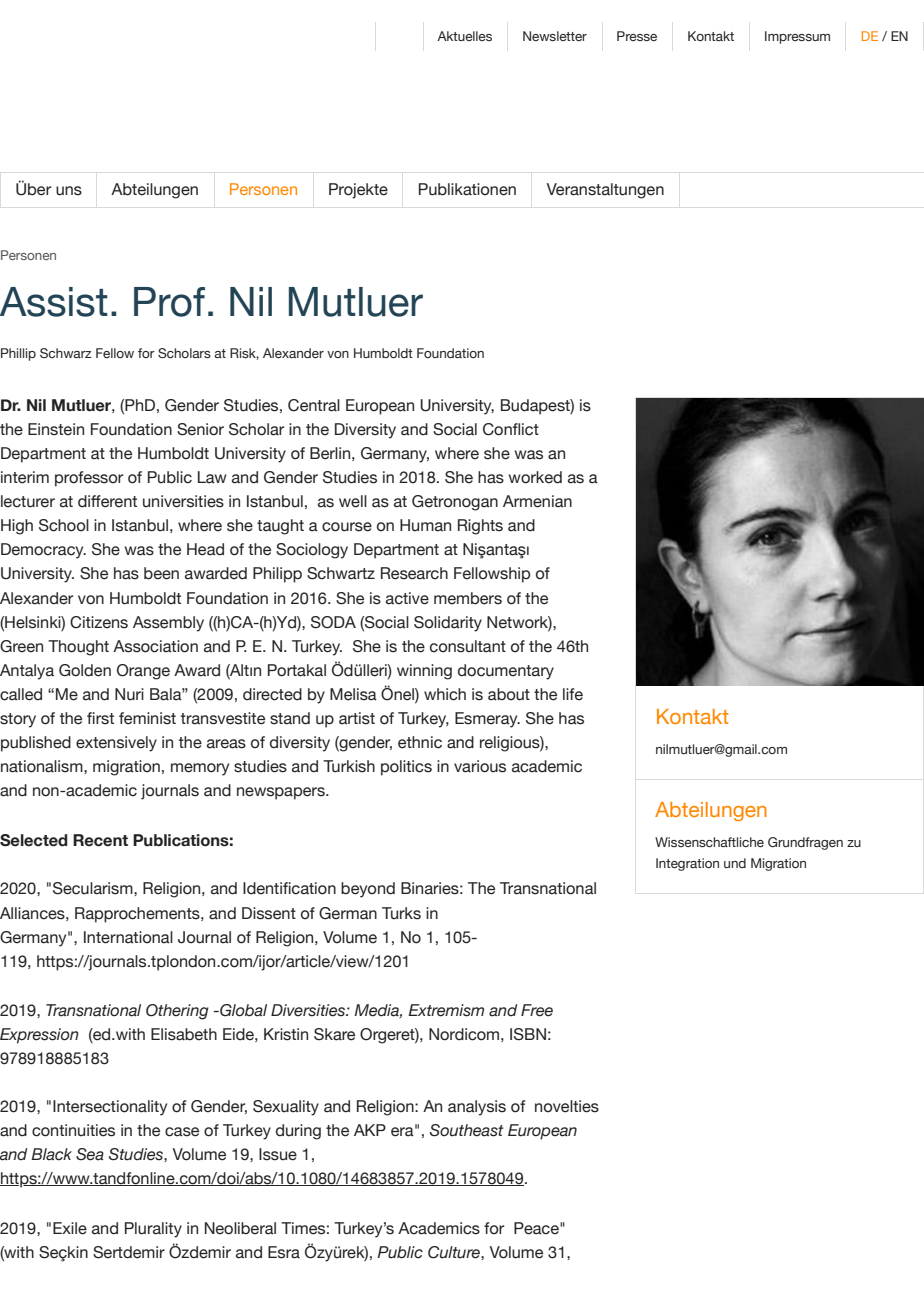 The image size is (924, 1307). Describe the element at coordinates (70, 1228) in the screenshot. I see `Exile` at that location.
